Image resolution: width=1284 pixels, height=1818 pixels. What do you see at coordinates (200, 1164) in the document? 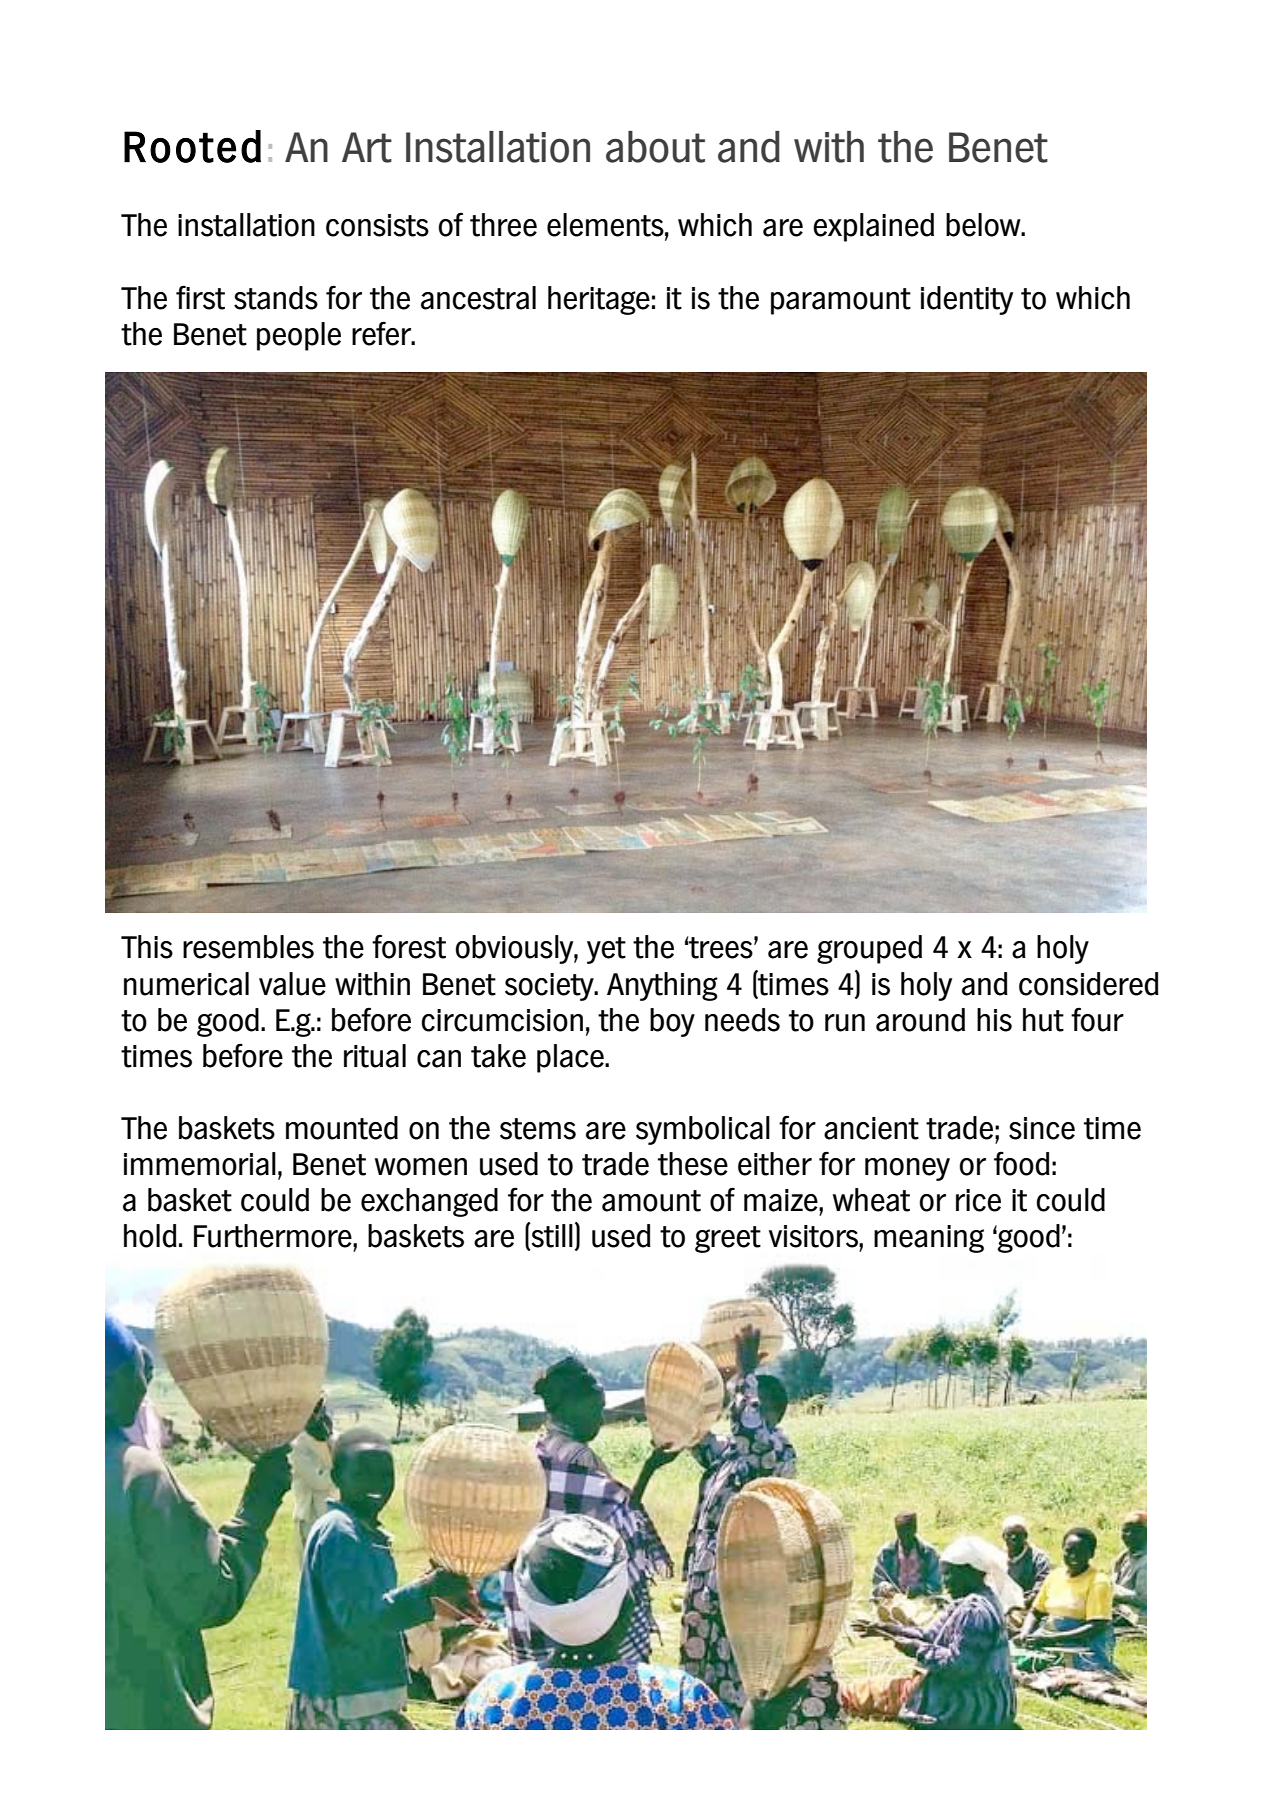
I see `immemorial` at bounding box center [200, 1164].
